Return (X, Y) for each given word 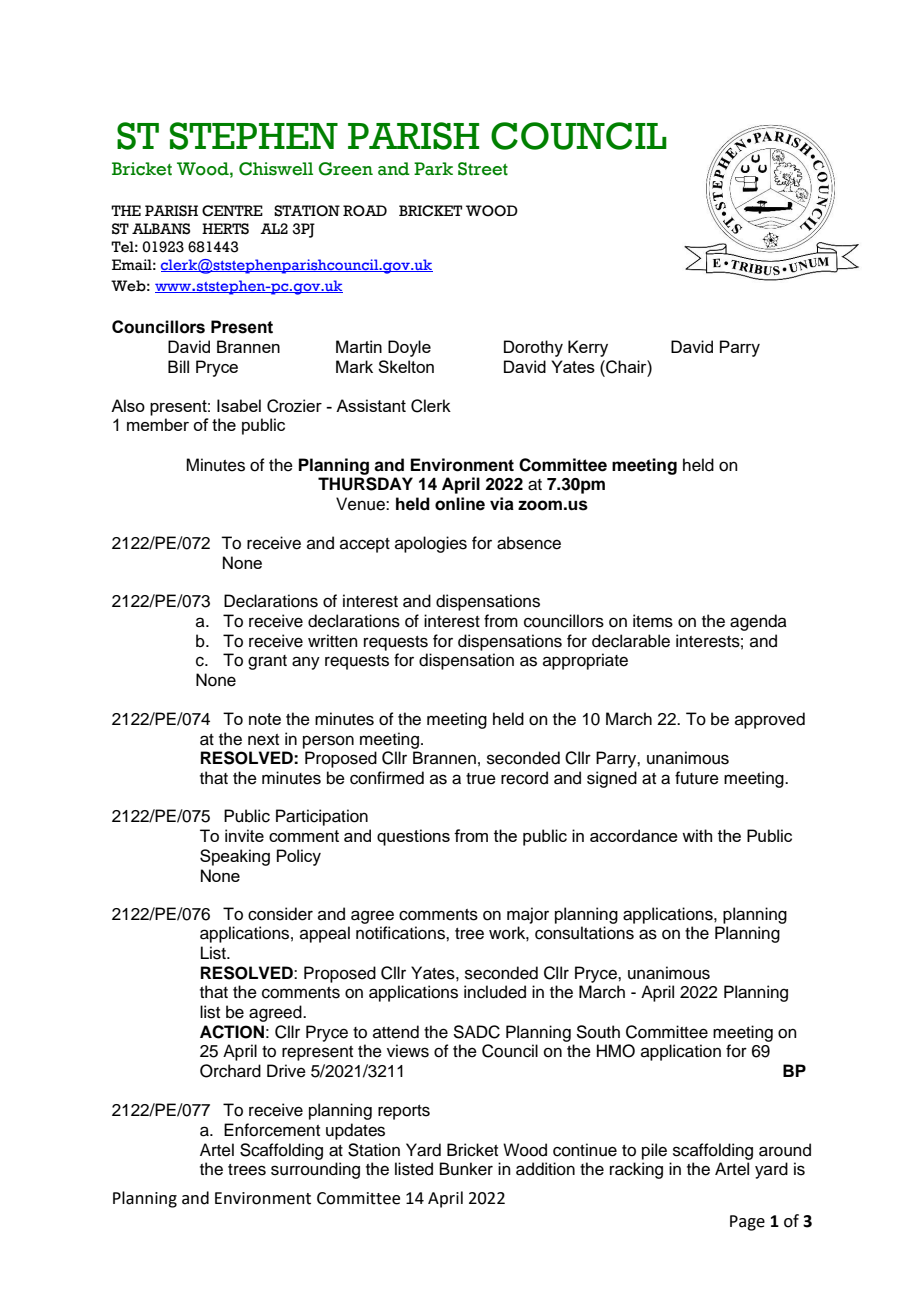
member (158, 424)
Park (433, 169)
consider (280, 914)
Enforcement (272, 1130)
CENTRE (232, 211)
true (481, 779)
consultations (584, 933)
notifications (401, 933)
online (460, 504)
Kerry (588, 348)
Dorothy (533, 348)
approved (770, 720)
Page (747, 1223)
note (265, 719)
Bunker (466, 1169)
